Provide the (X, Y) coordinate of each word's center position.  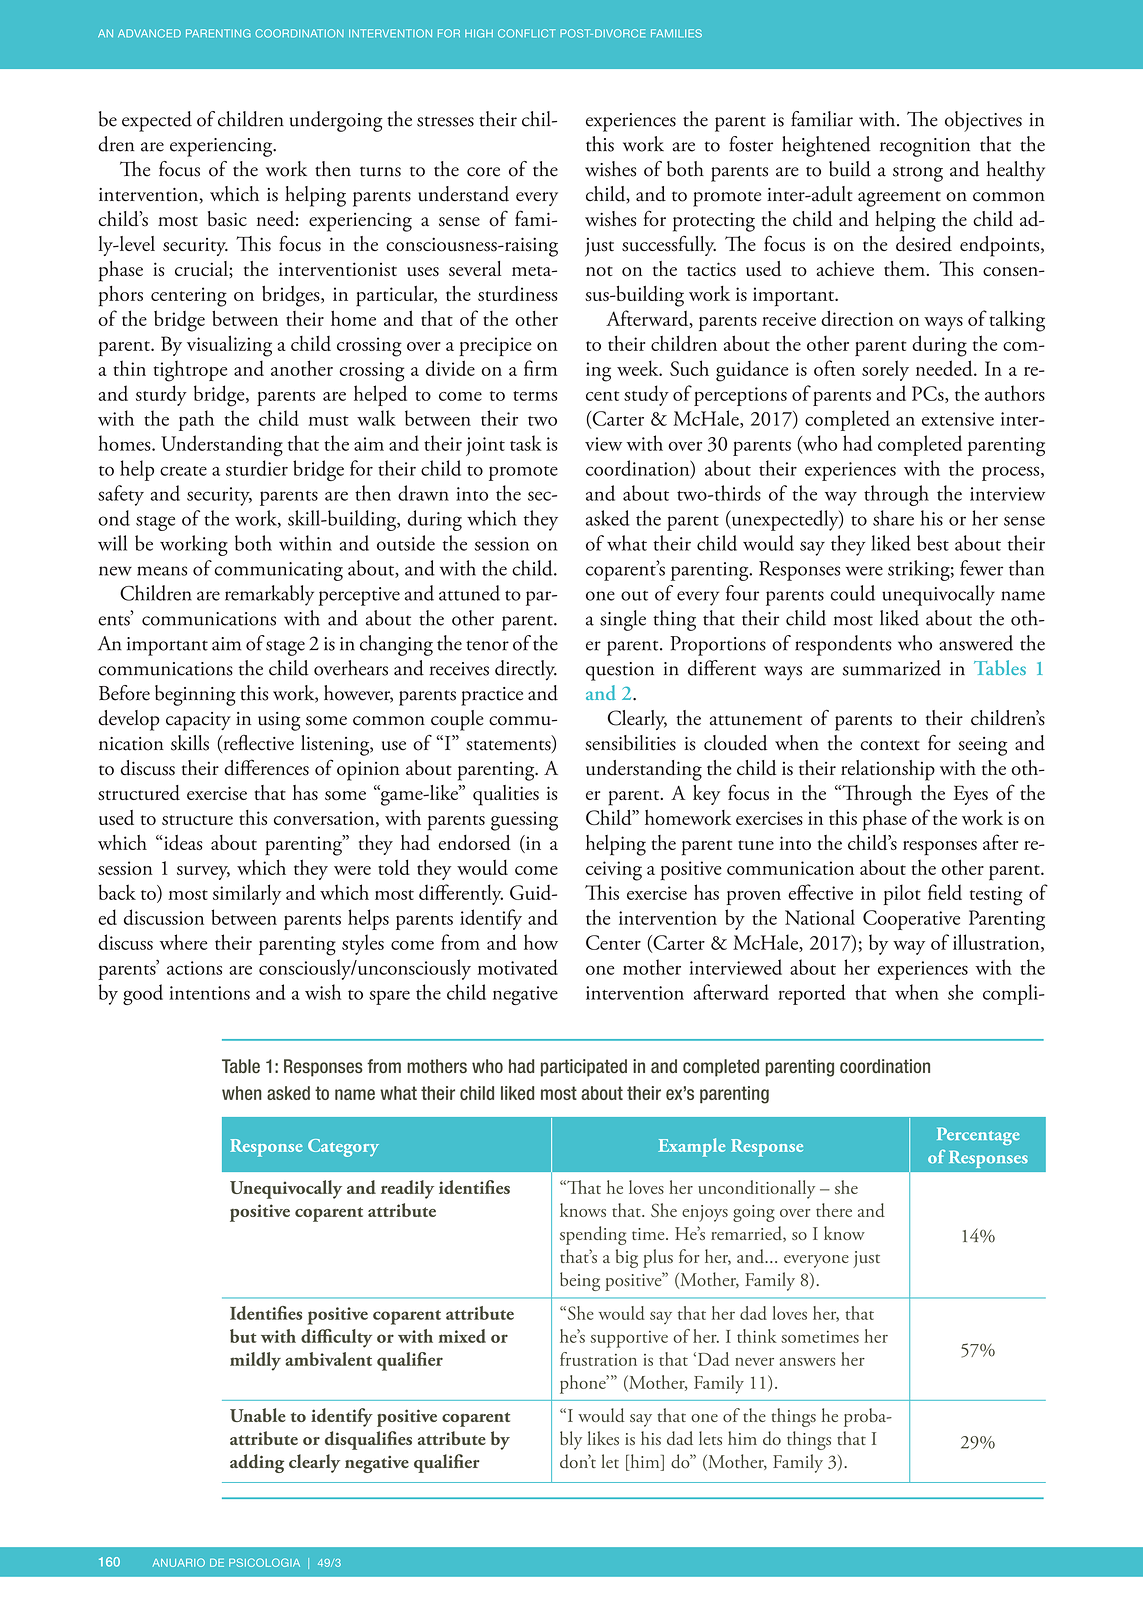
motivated (518, 967)
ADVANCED (149, 33)
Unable (258, 1415)
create (183, 471)
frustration (598, 1359)
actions (194, 968)
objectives (983, 121)
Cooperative (911, 920)
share (893, 518)
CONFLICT (527, 33)
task (526, 443)
